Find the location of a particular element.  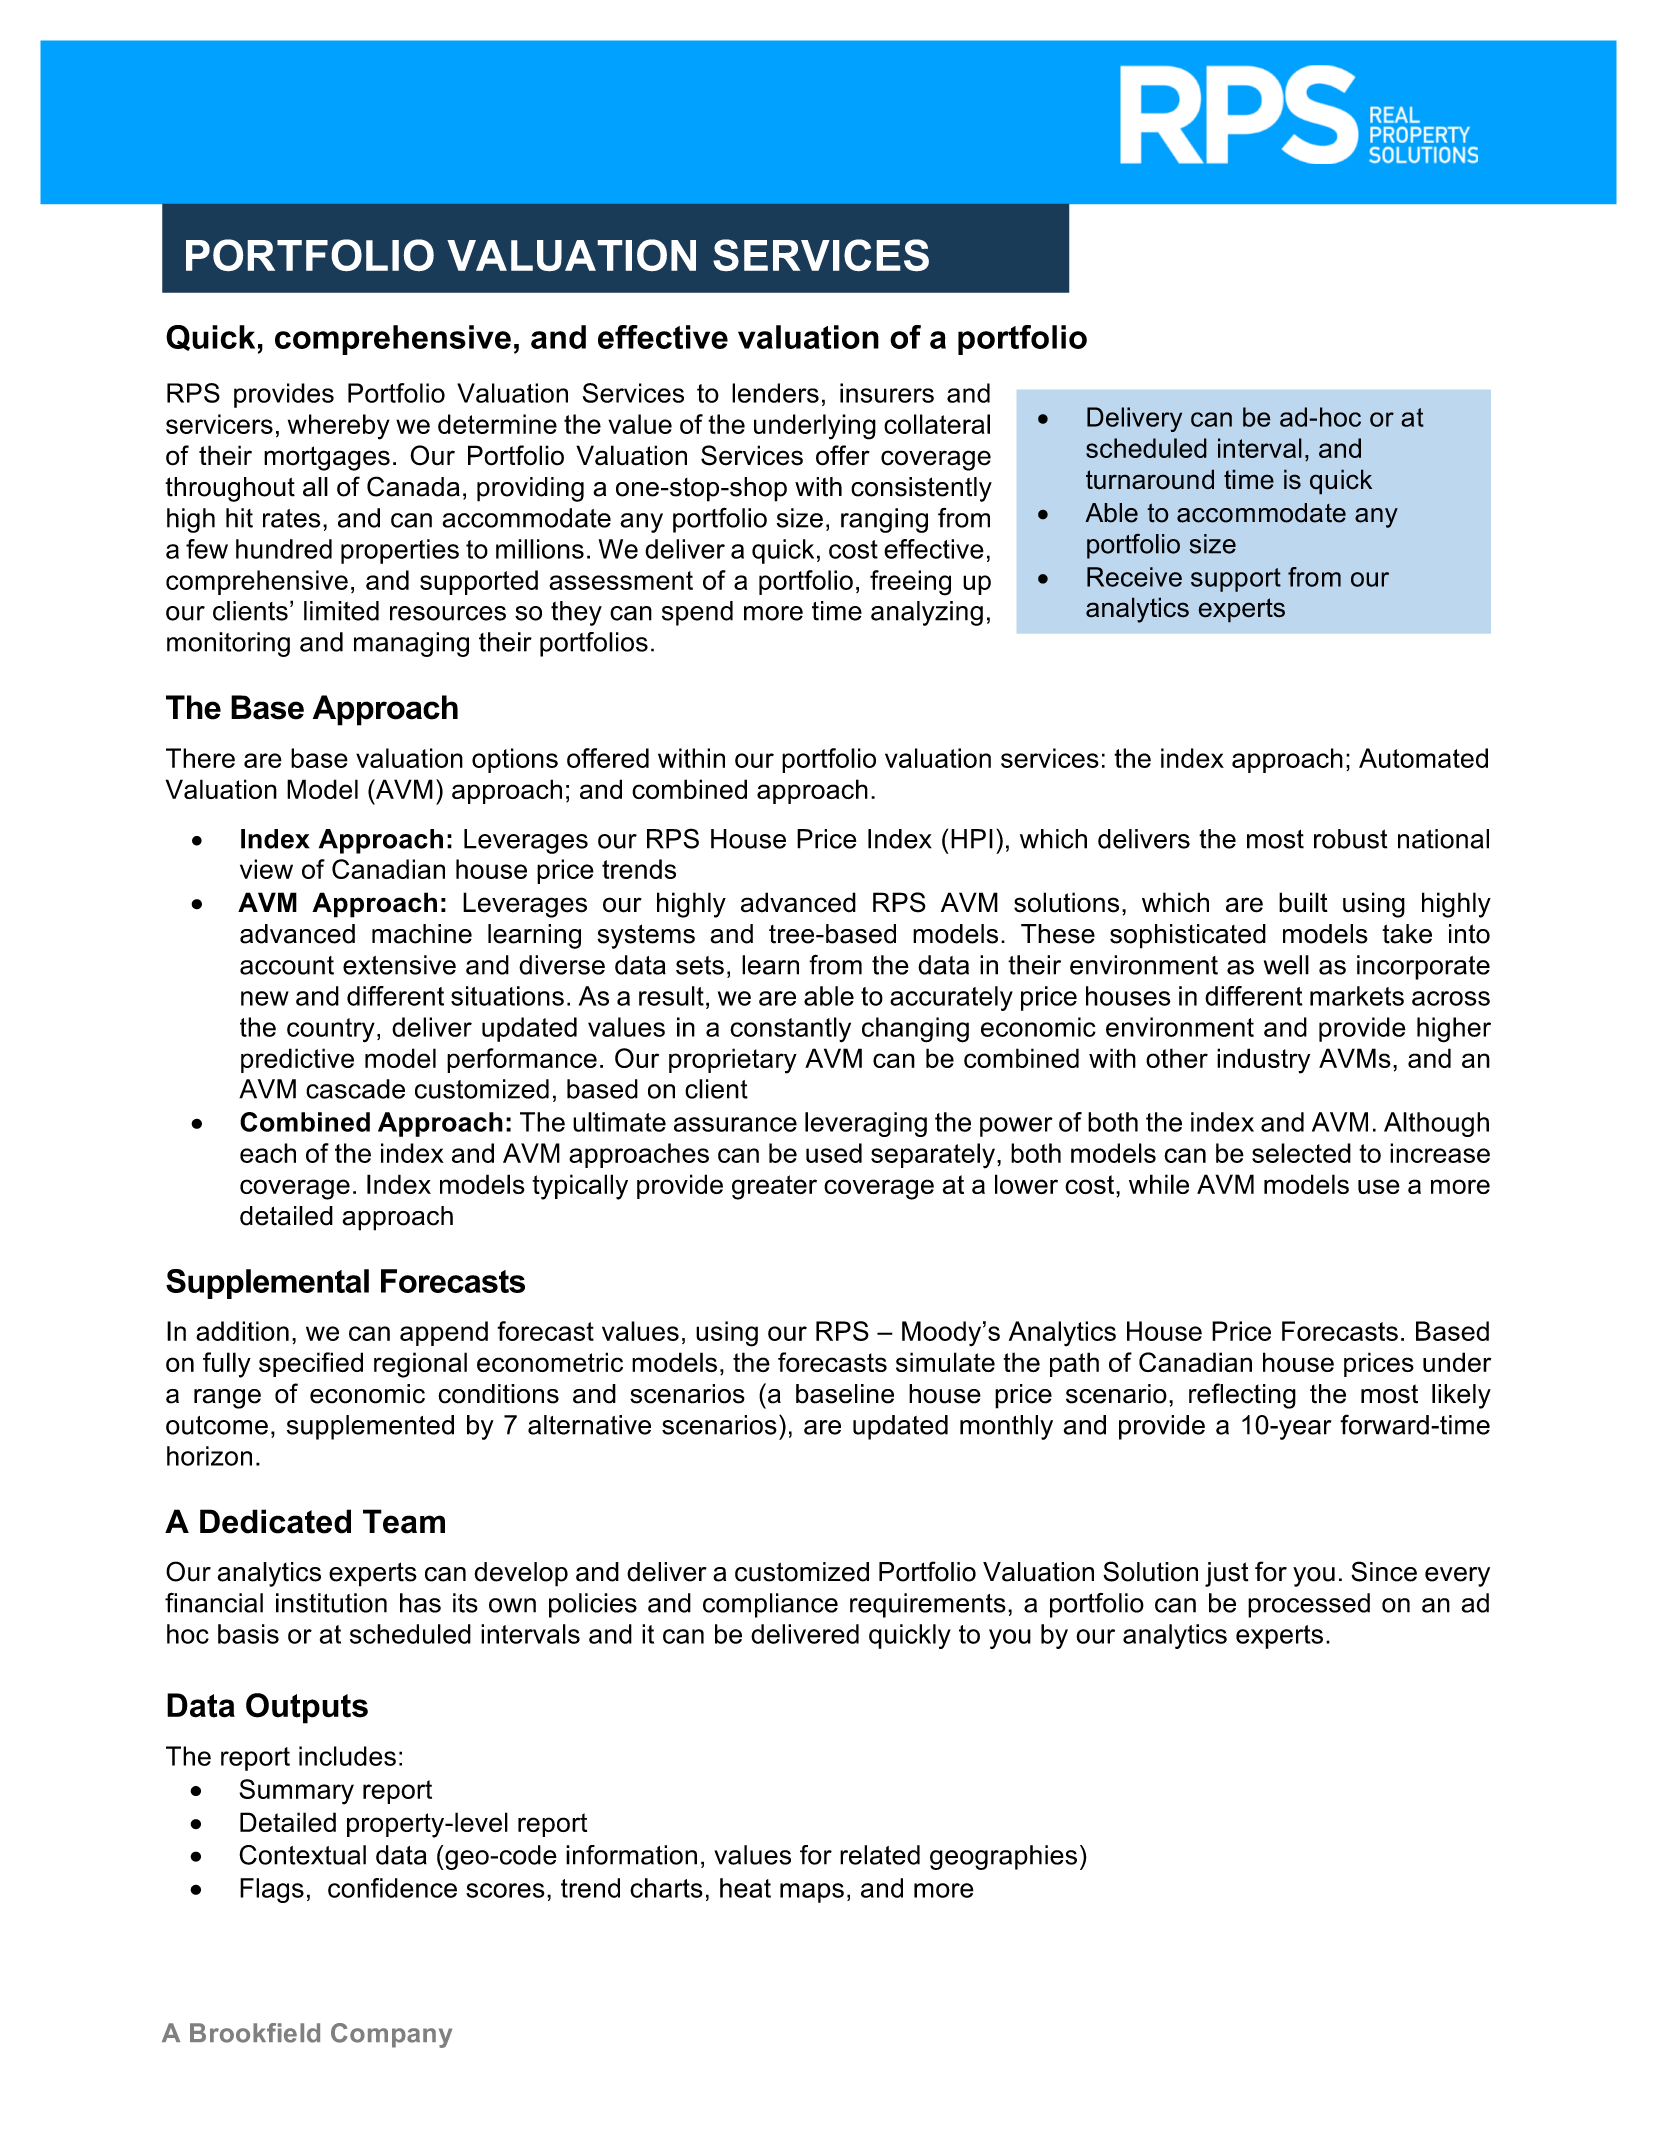

maps is located at coordinates (812, 1893).
